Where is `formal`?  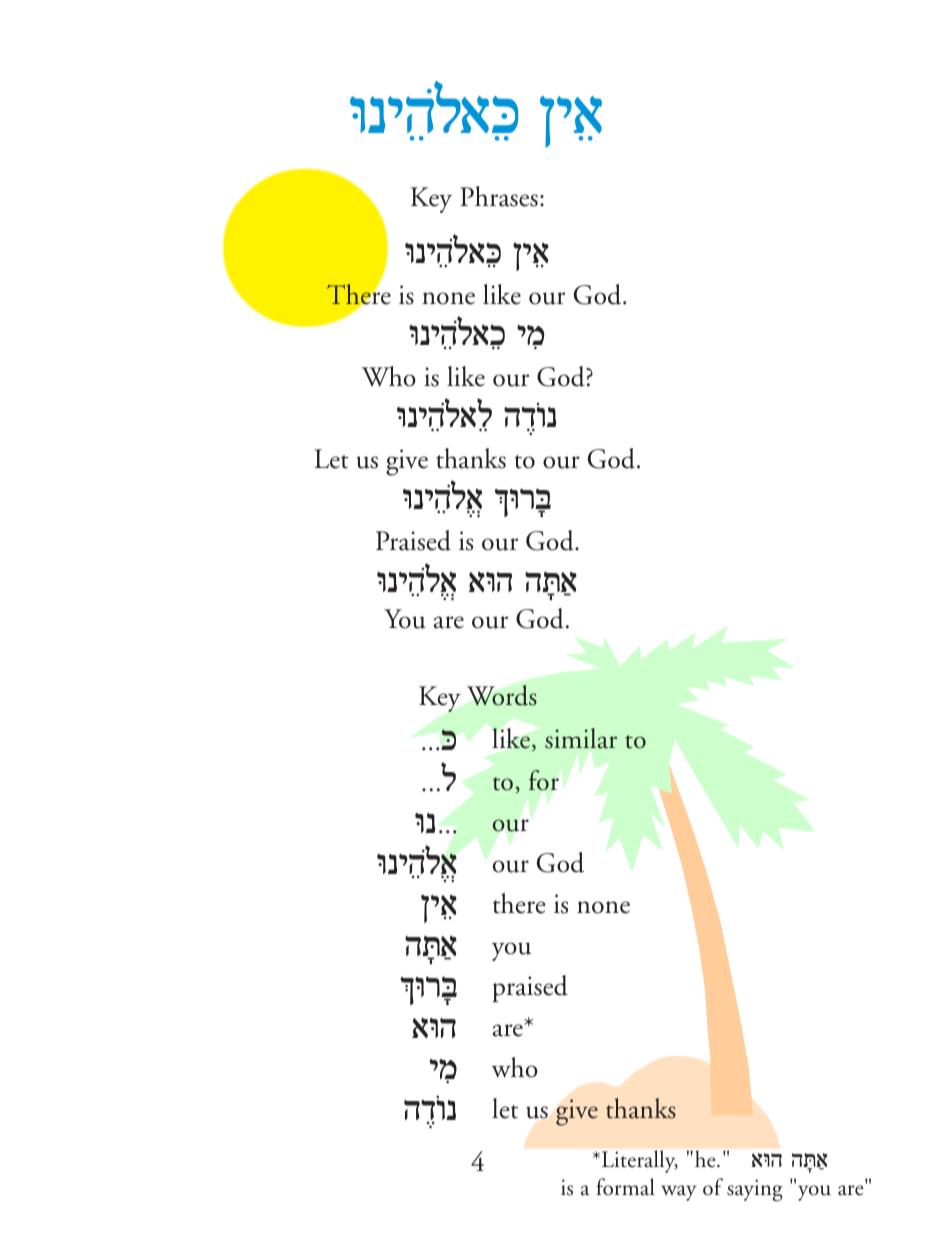
formal is located at coordinates (625, 1187).
